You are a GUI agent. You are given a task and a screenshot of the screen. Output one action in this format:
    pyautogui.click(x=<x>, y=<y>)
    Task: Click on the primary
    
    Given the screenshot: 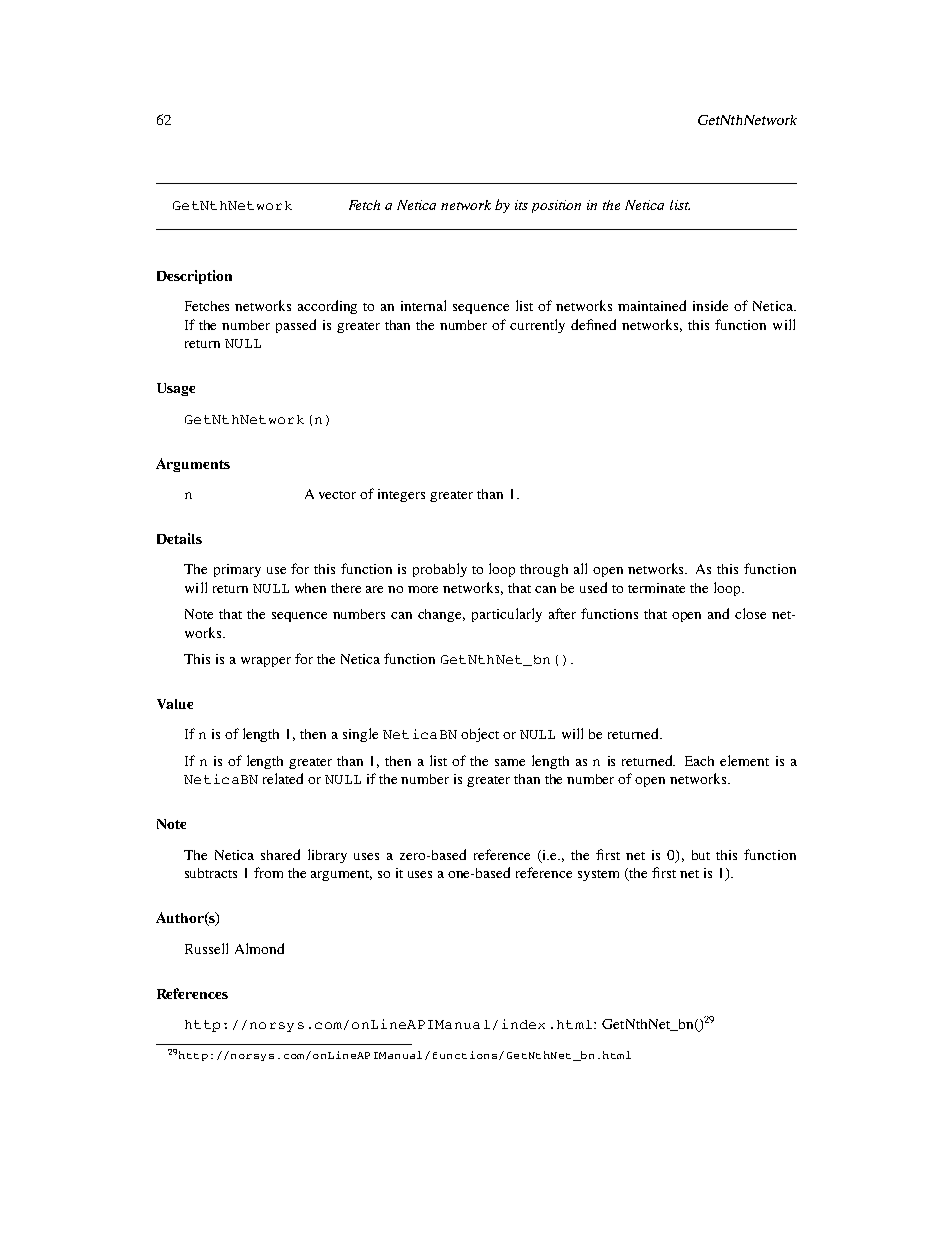 What is the action you would take?
    pyautogui.click(x=237, y=570)
